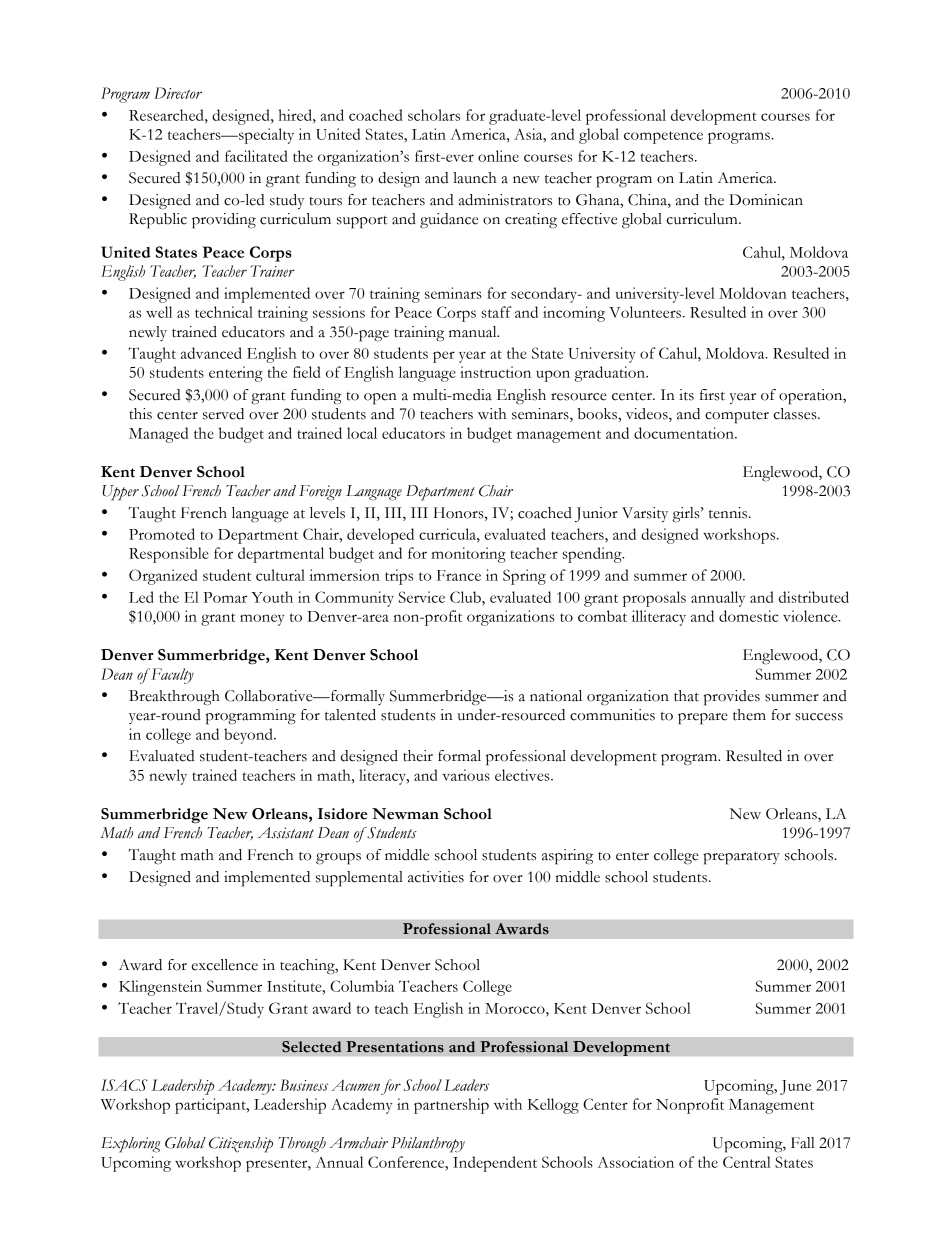 This screenshot has width=952, height=1233. What do you see at coordinates (663, 137) in the screenshot?
I see `competence` at bounding box center [663, 137].
